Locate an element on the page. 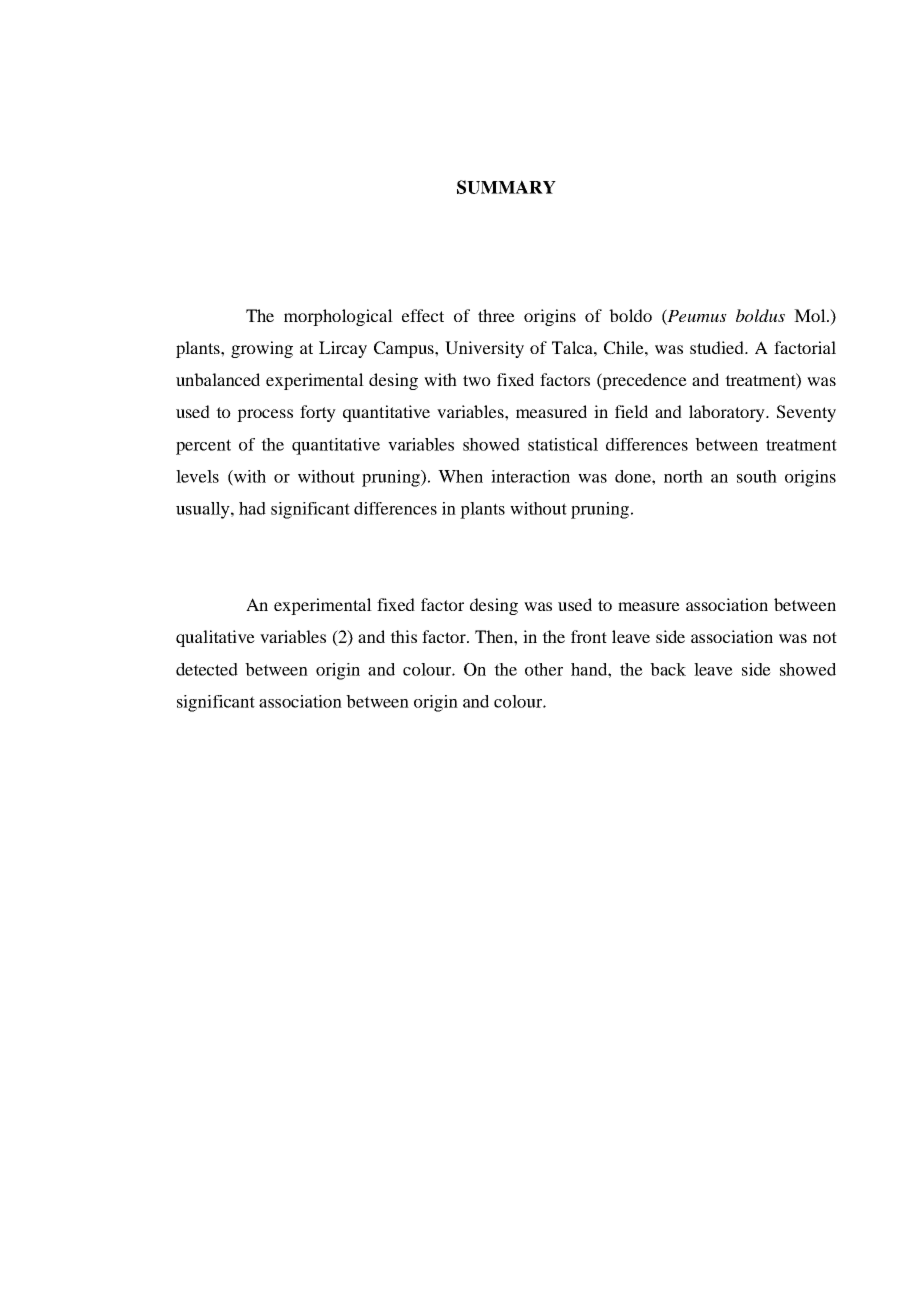 The image size is (924, 1308). Mol is located at coordinates (811, 315).
